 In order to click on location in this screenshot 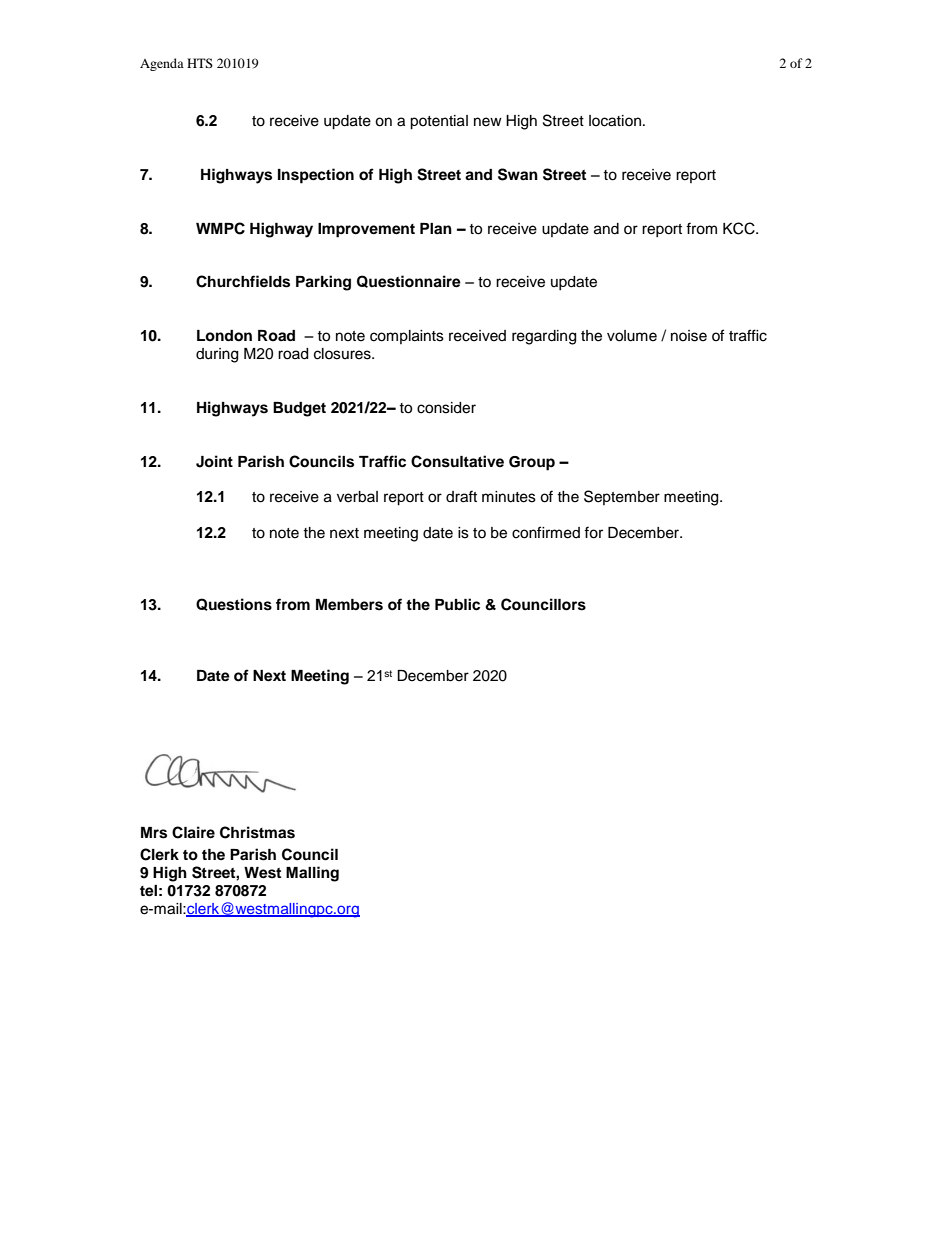, I will do `click(616, 121)`.
